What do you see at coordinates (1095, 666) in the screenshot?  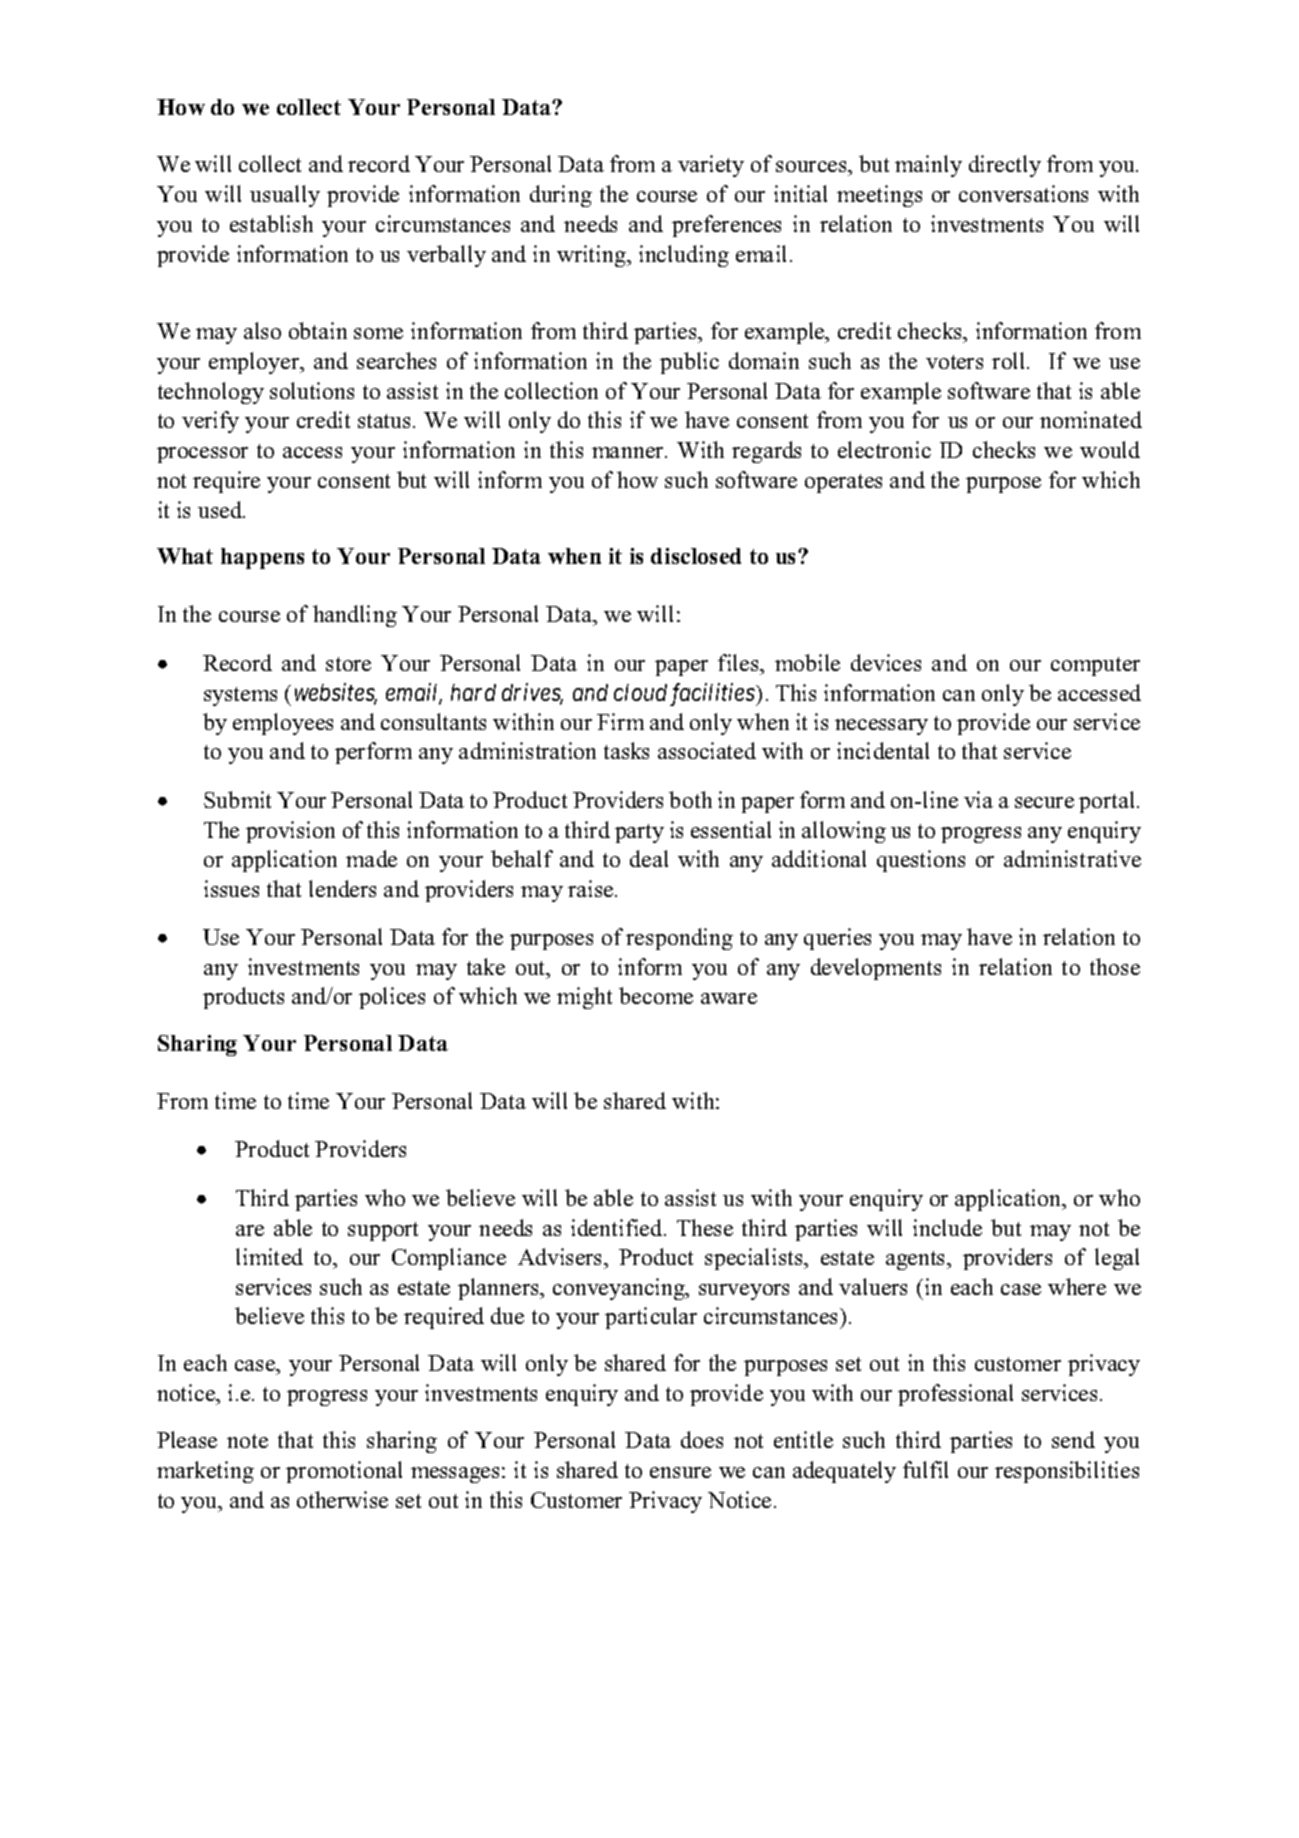 I see `computer` at bounding box center [1095, 666].
